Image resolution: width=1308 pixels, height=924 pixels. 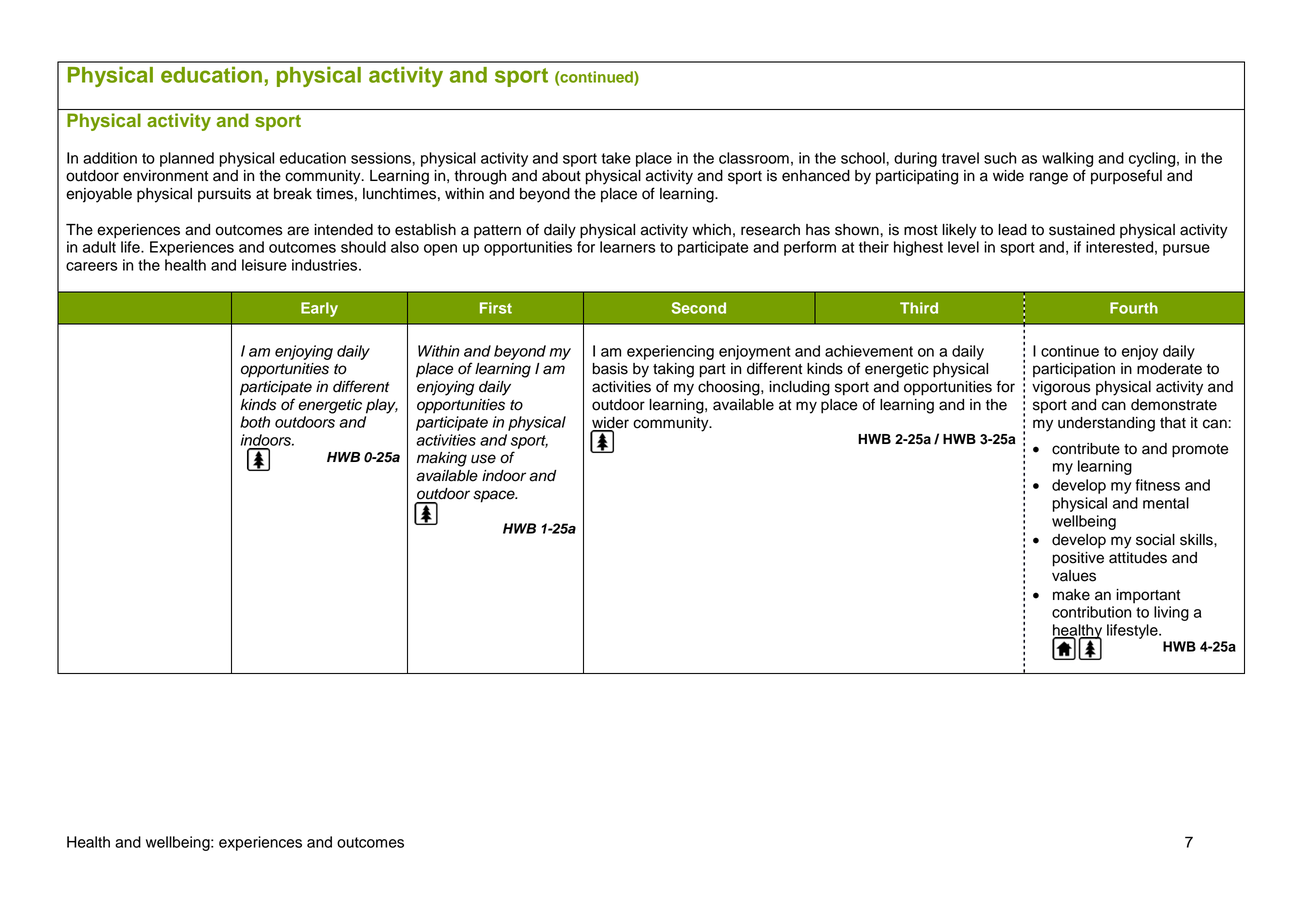 What do you see at coordinates (255, 422) in the screenshot?
I see `both` at bounding box center [255, 422].
